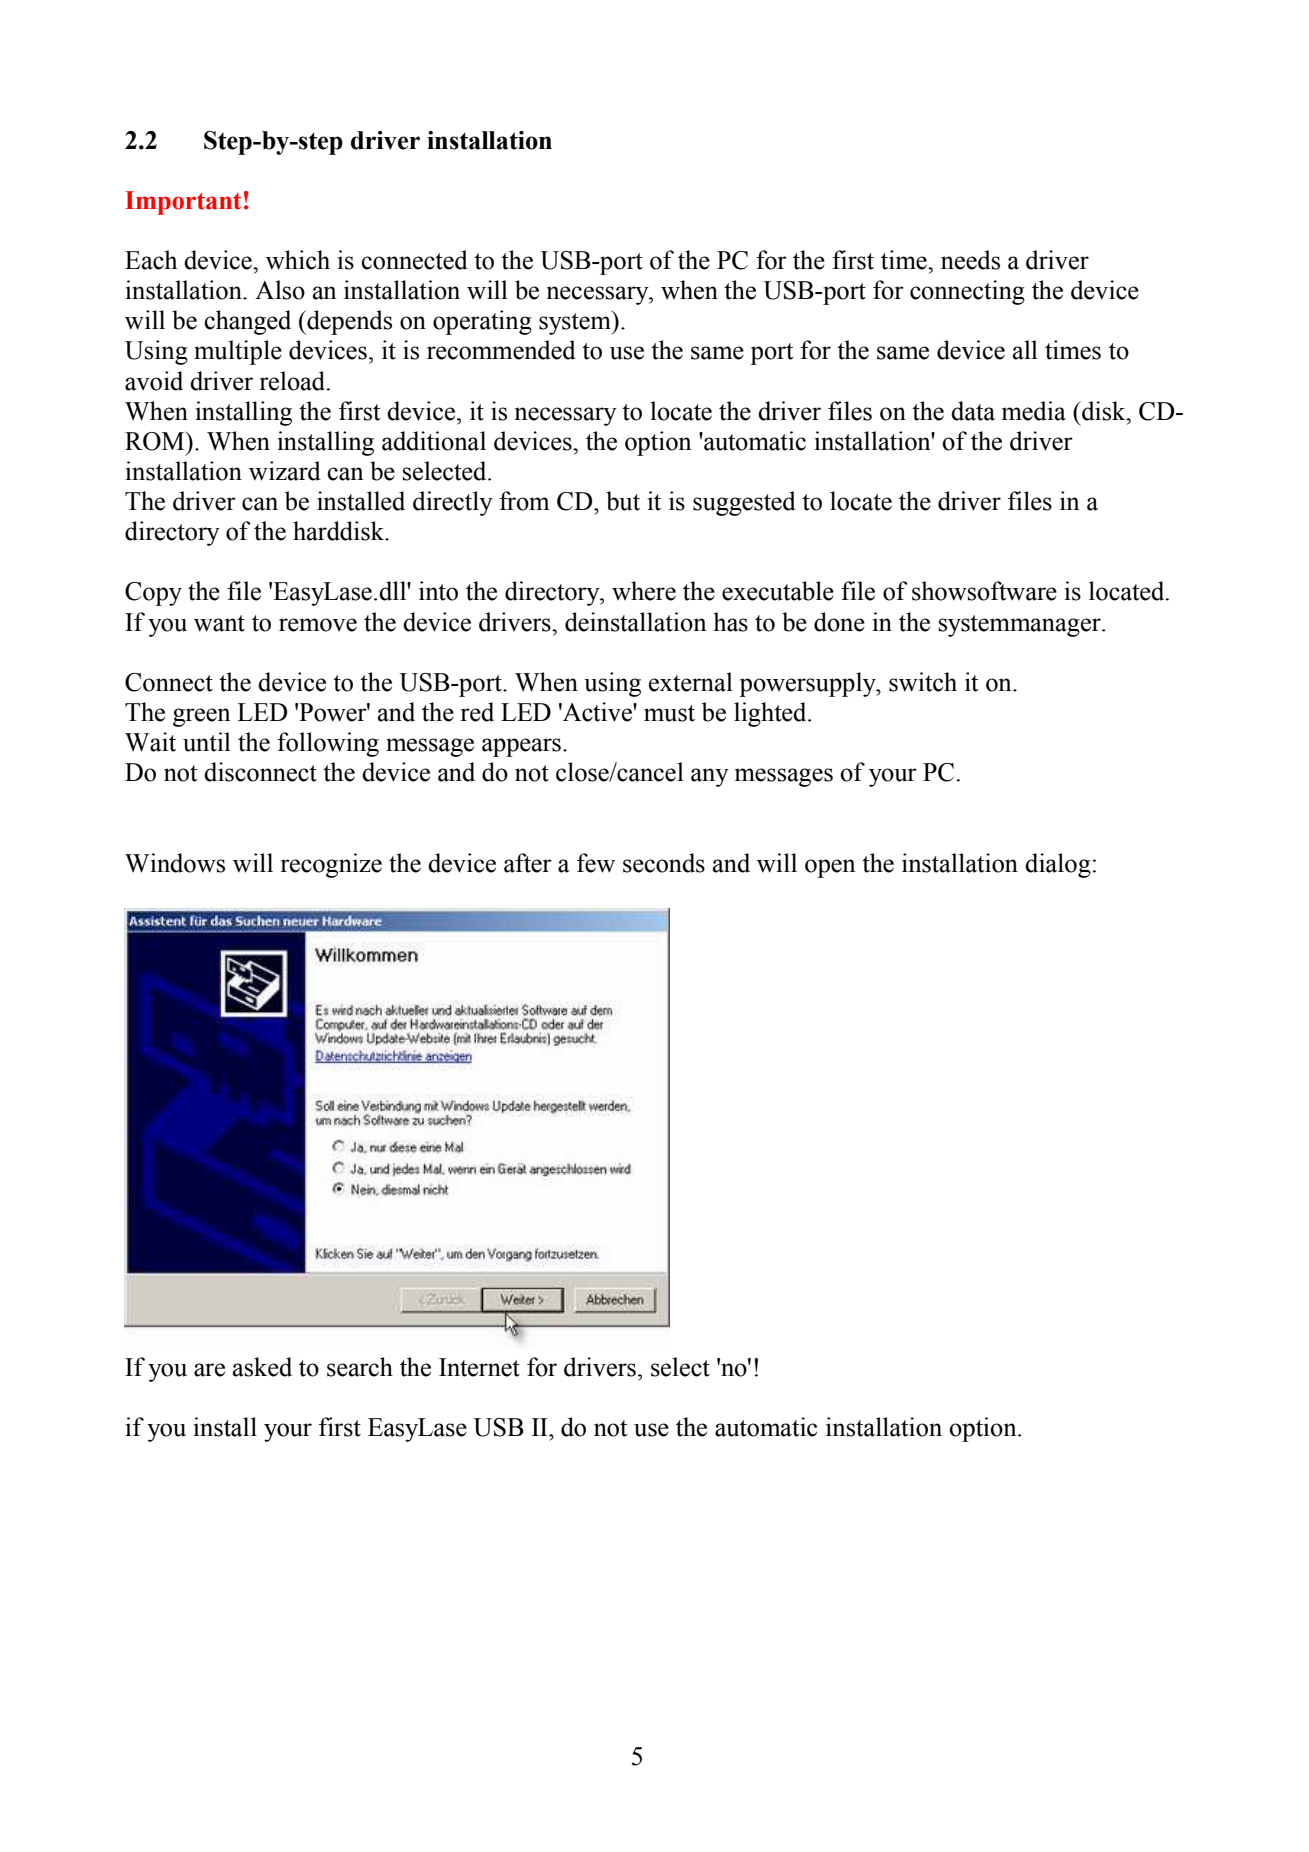  What do you see at coordinates (262, 1367) in the screenshot?
I see `asked` at bounding box center [262, 1367].
